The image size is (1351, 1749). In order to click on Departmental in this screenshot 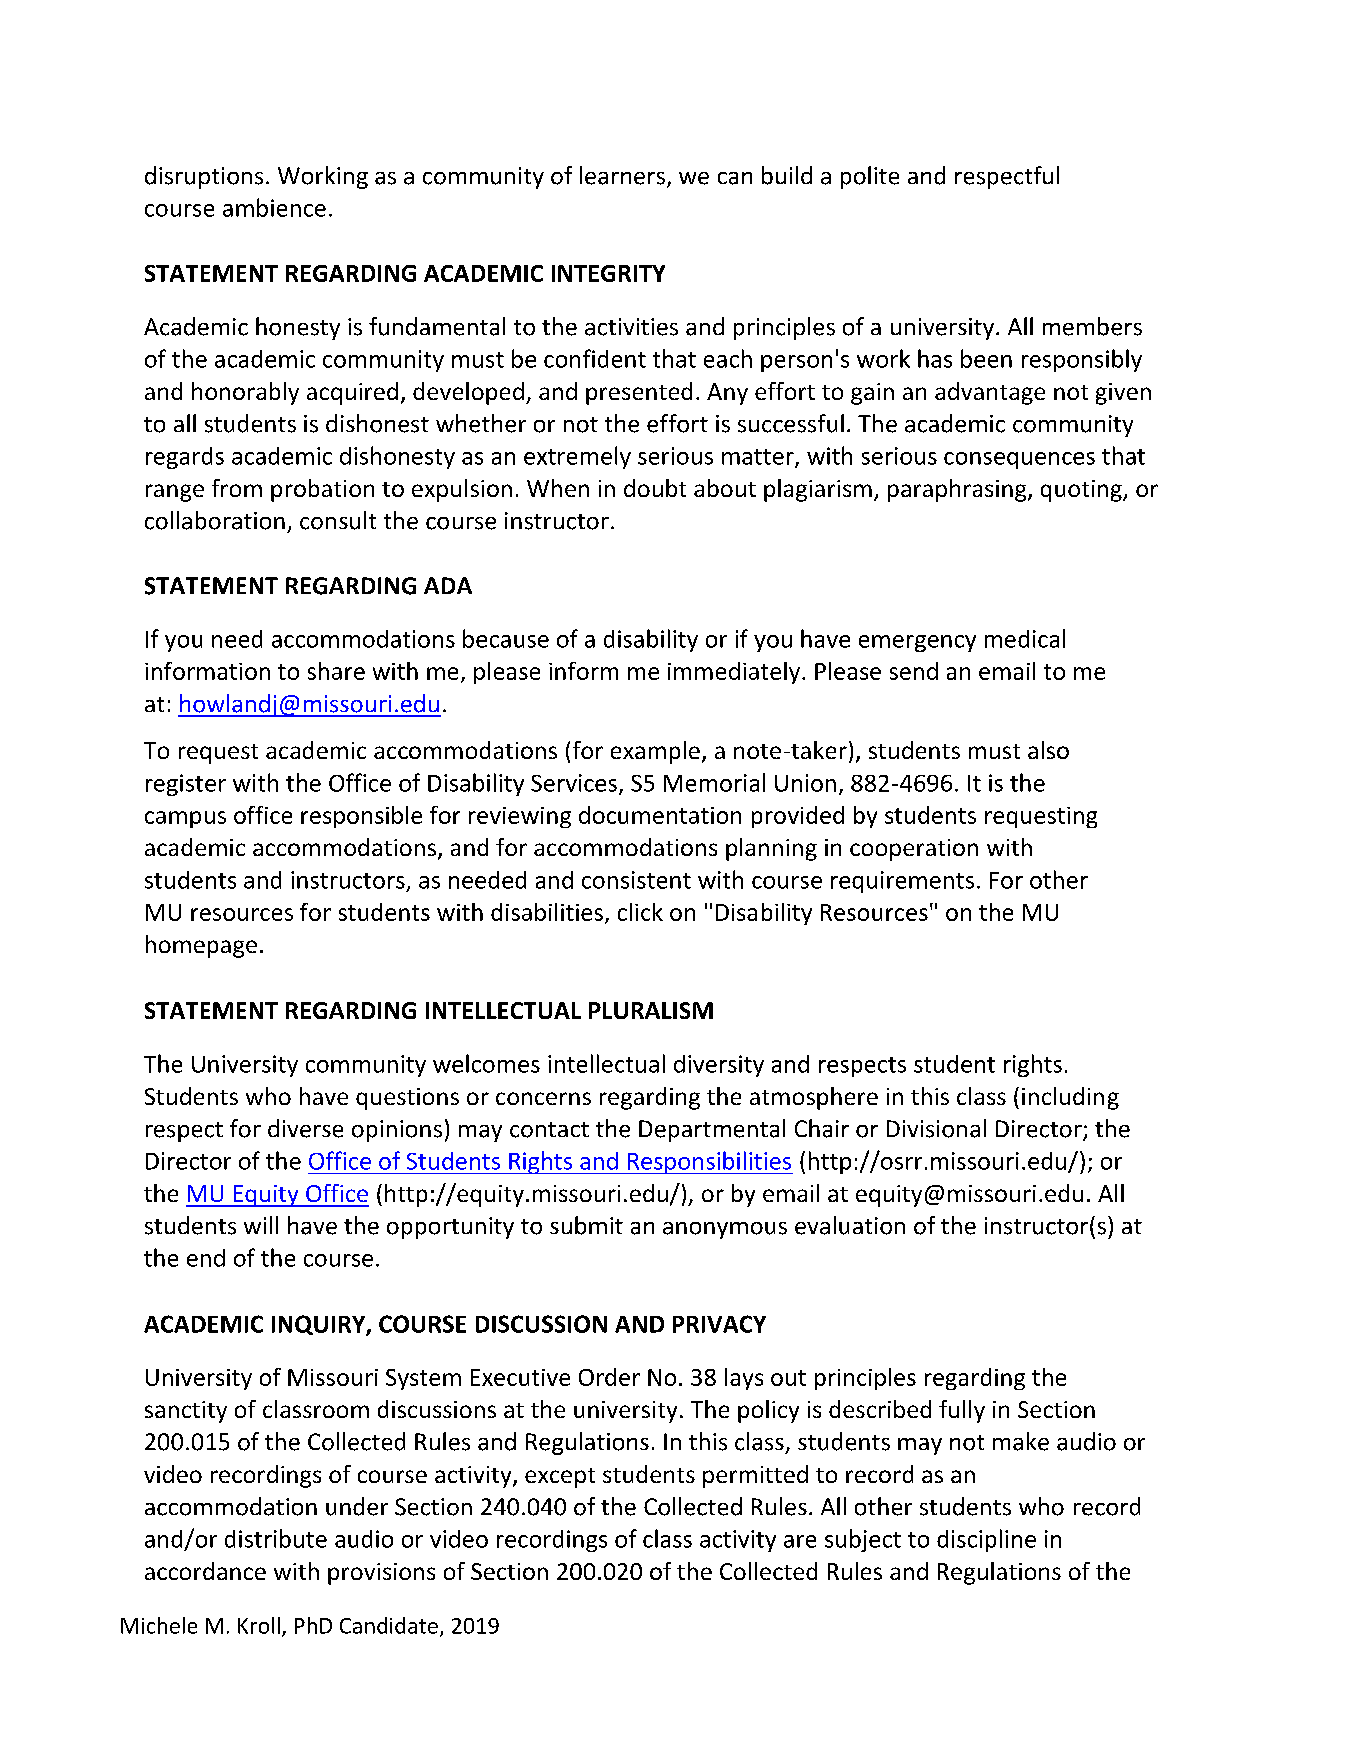, I will do `click(712, 1130)`.
